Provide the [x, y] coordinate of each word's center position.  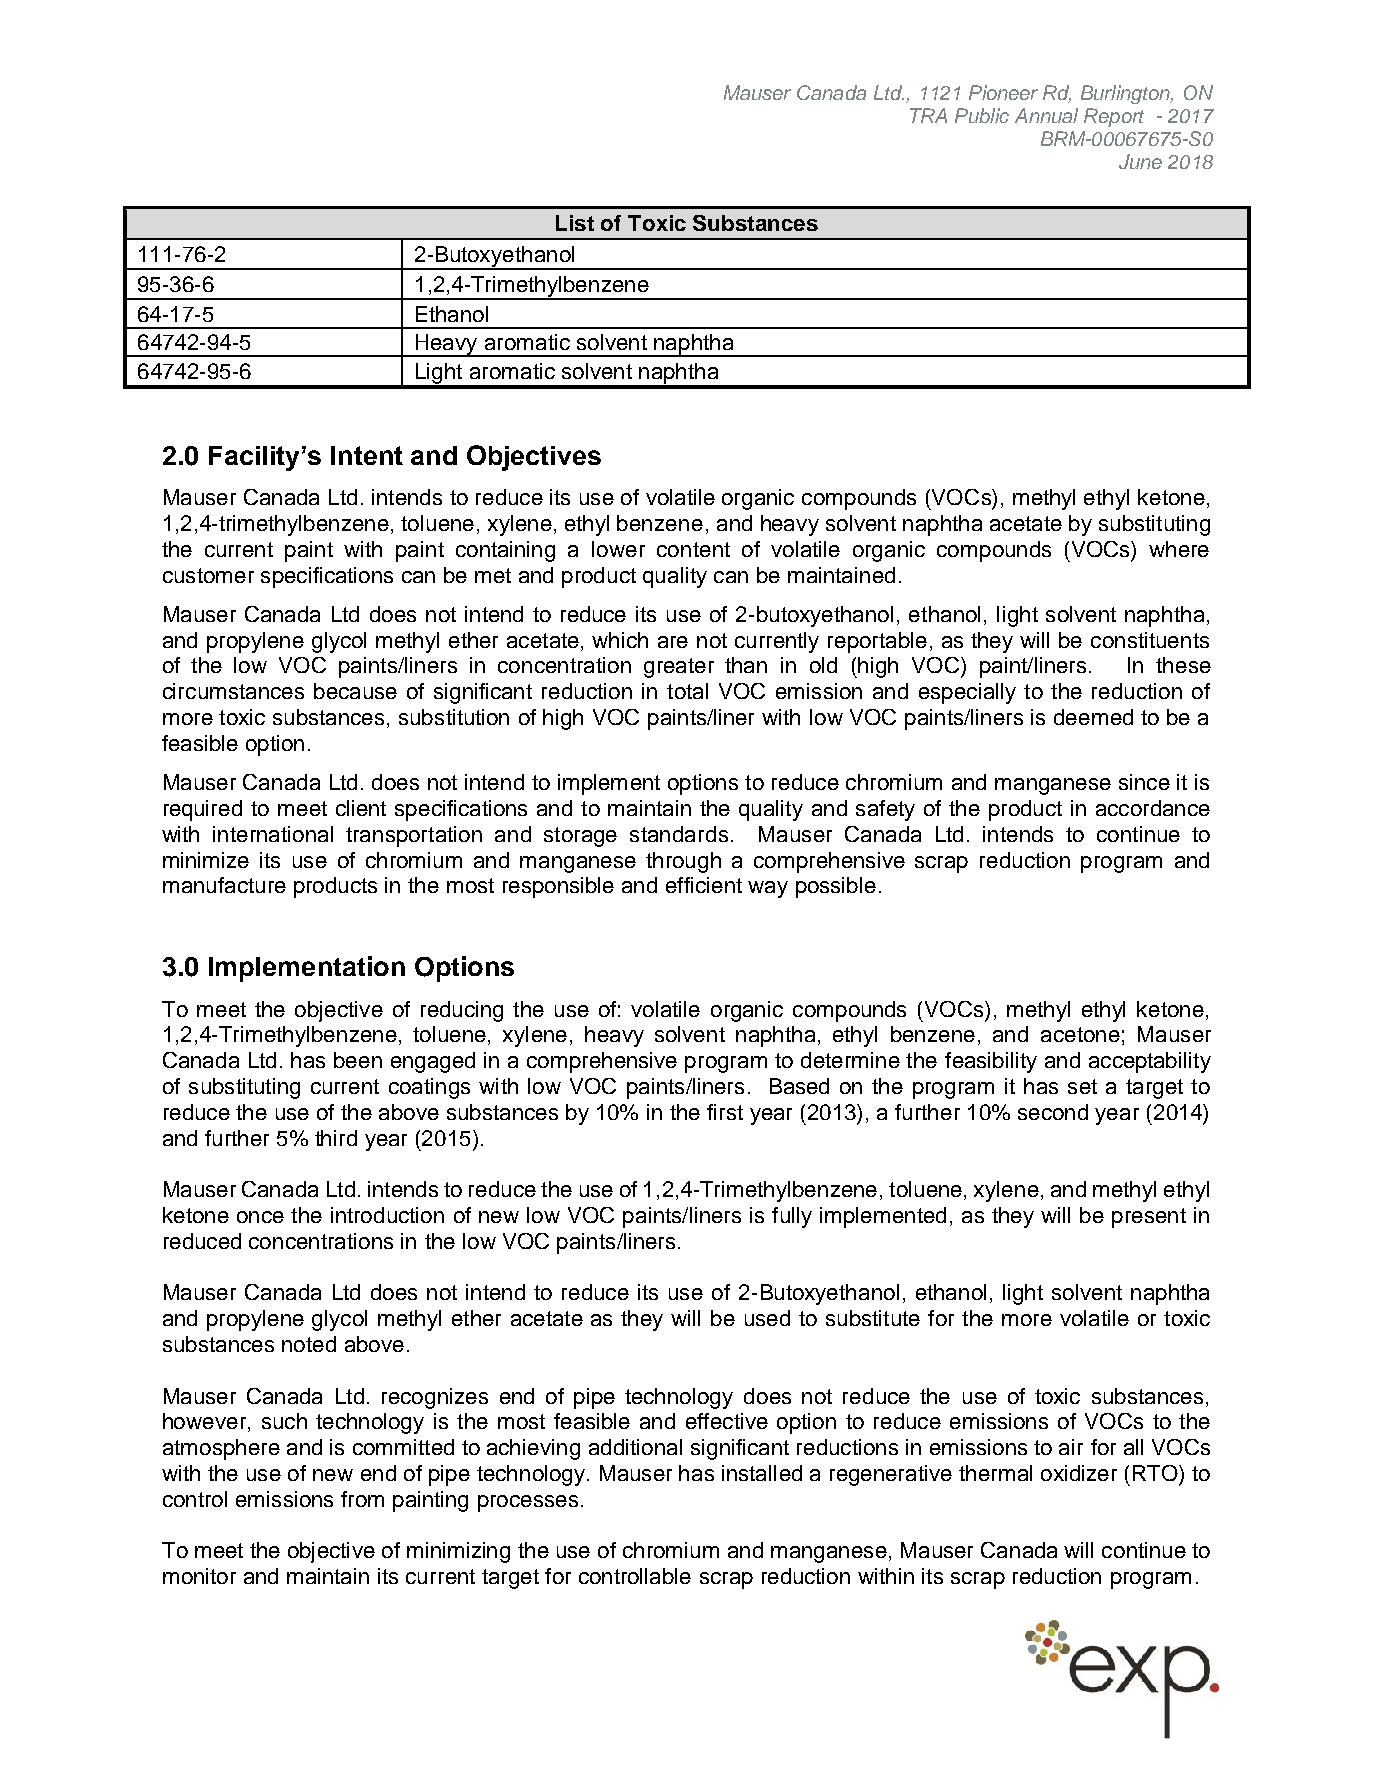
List [575, 223]
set [1082, 1086]
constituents [1150, 640]
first [725, 1112]
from [362, 1499]
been [358, 1060]
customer [208, 575]
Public [982, 115]
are [673, 642]
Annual [1046, 115]
